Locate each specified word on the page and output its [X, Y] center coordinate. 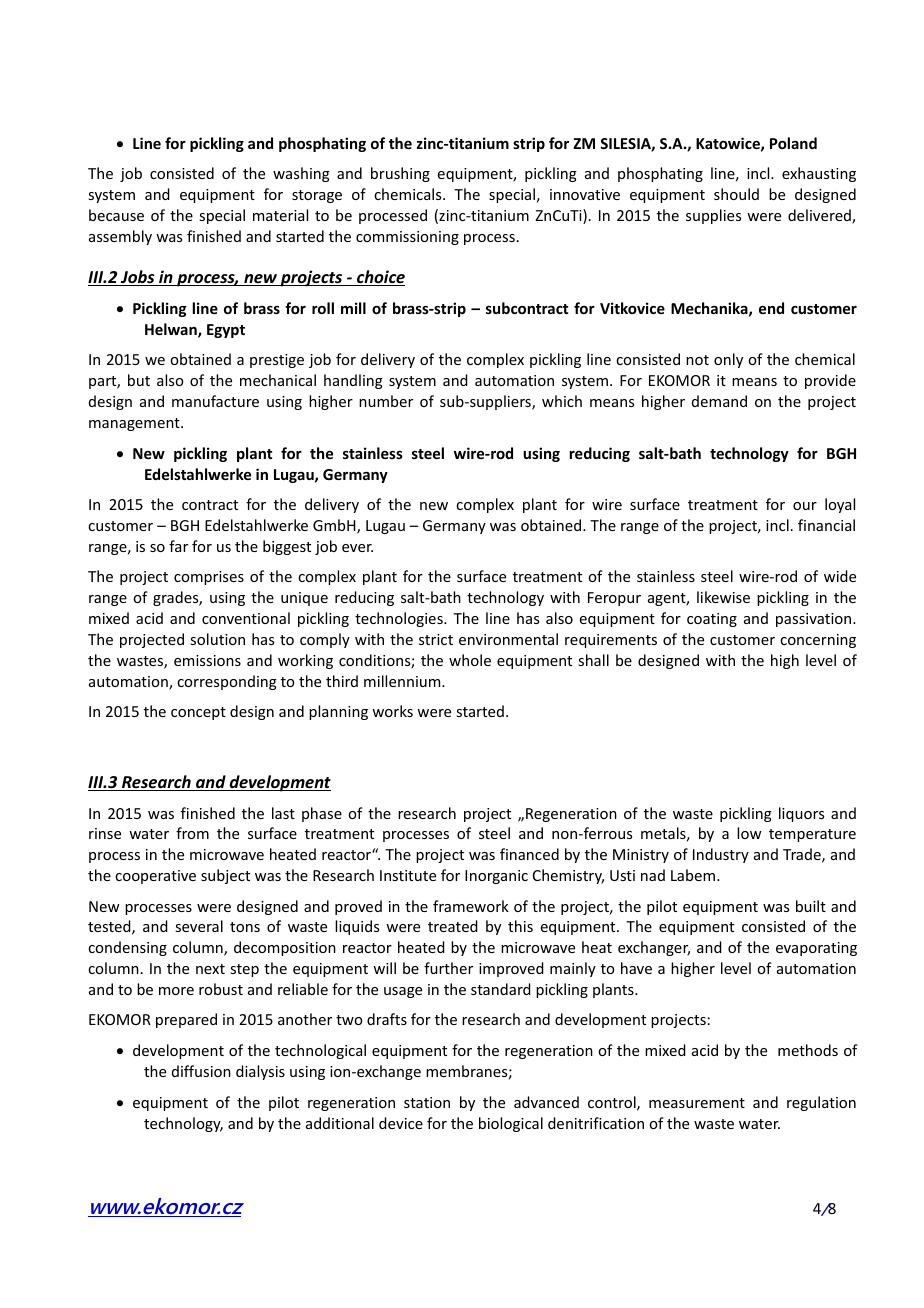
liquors [801, 814]
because [116, 215]
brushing [400, 174]
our [805, 506]
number [386, 401]
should [736, 194]
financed [529, 854]
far [178, 546]
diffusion [201, 1071]
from [192, 833]
